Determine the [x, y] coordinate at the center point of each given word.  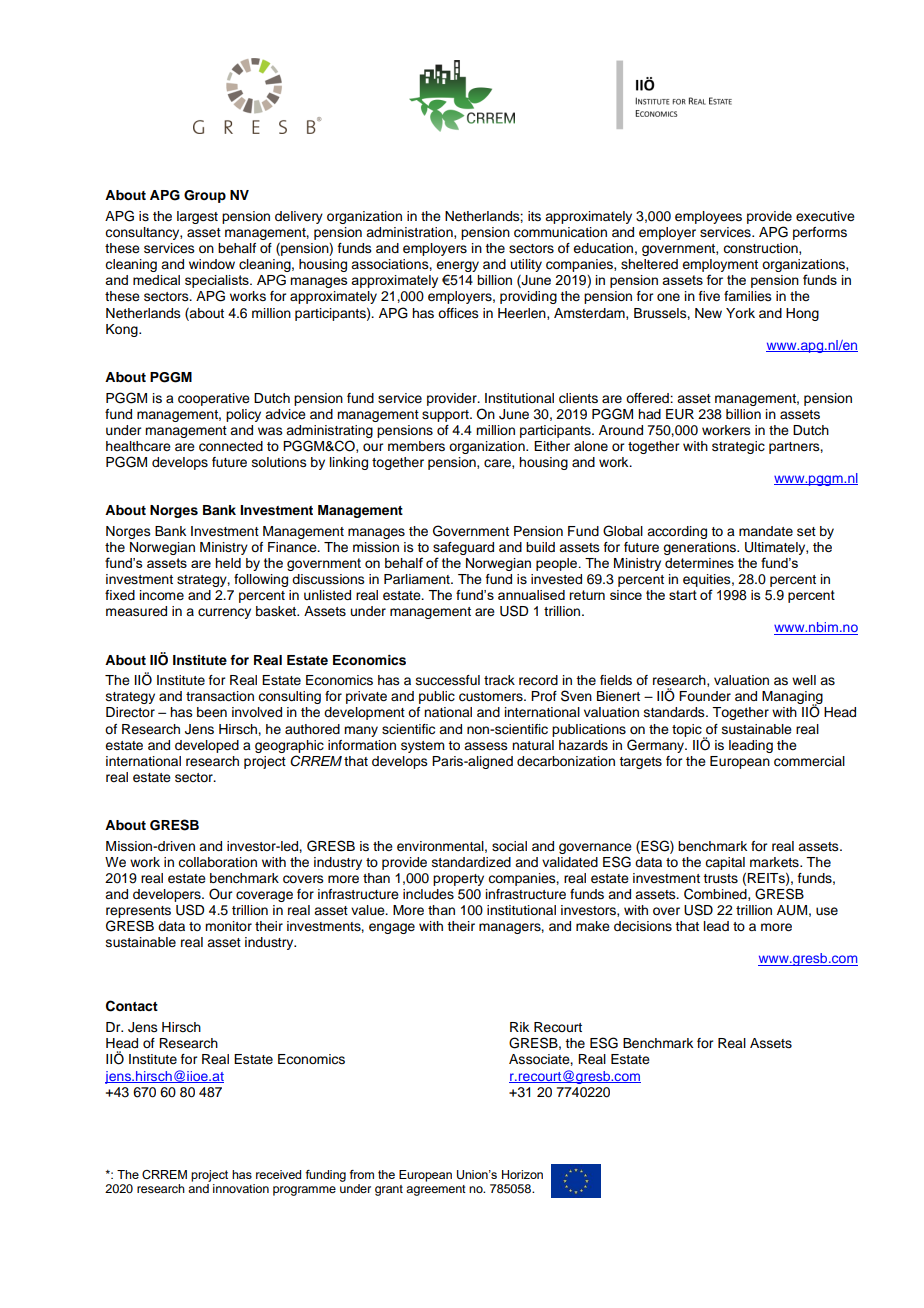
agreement [436, 1190]
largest [197, 217]
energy [457, 268]
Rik [519, 1027]
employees [708, 217]
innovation [241, 1188]
